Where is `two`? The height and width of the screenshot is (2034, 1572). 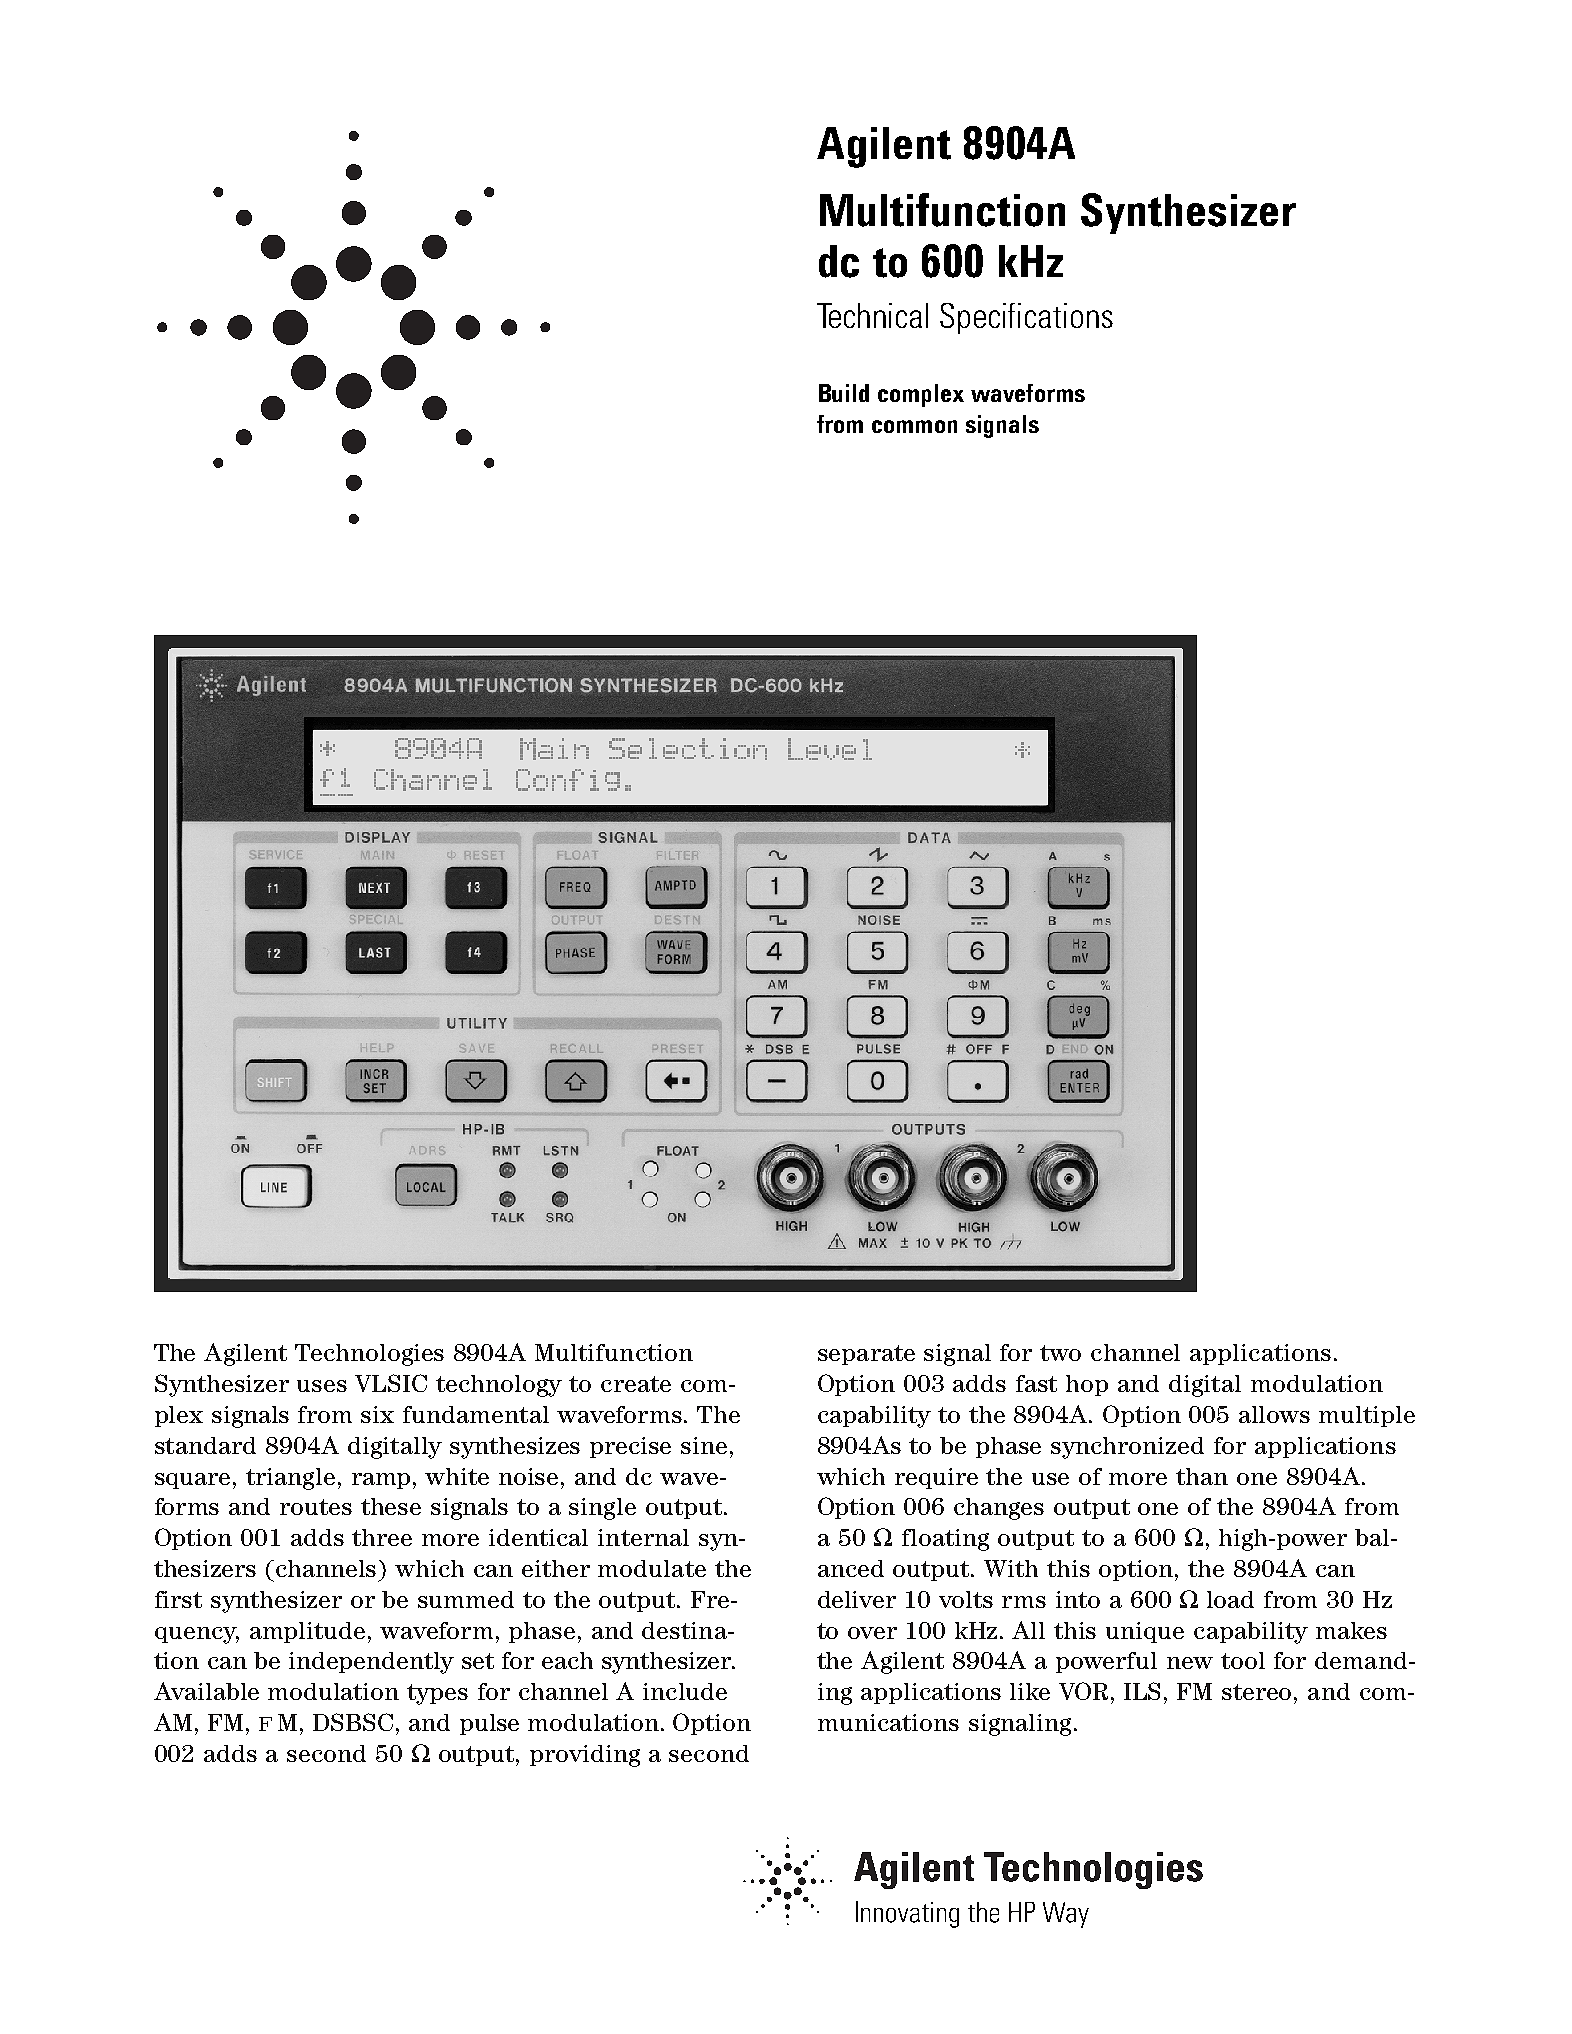 two is located at coordinates (1060, 1353).
